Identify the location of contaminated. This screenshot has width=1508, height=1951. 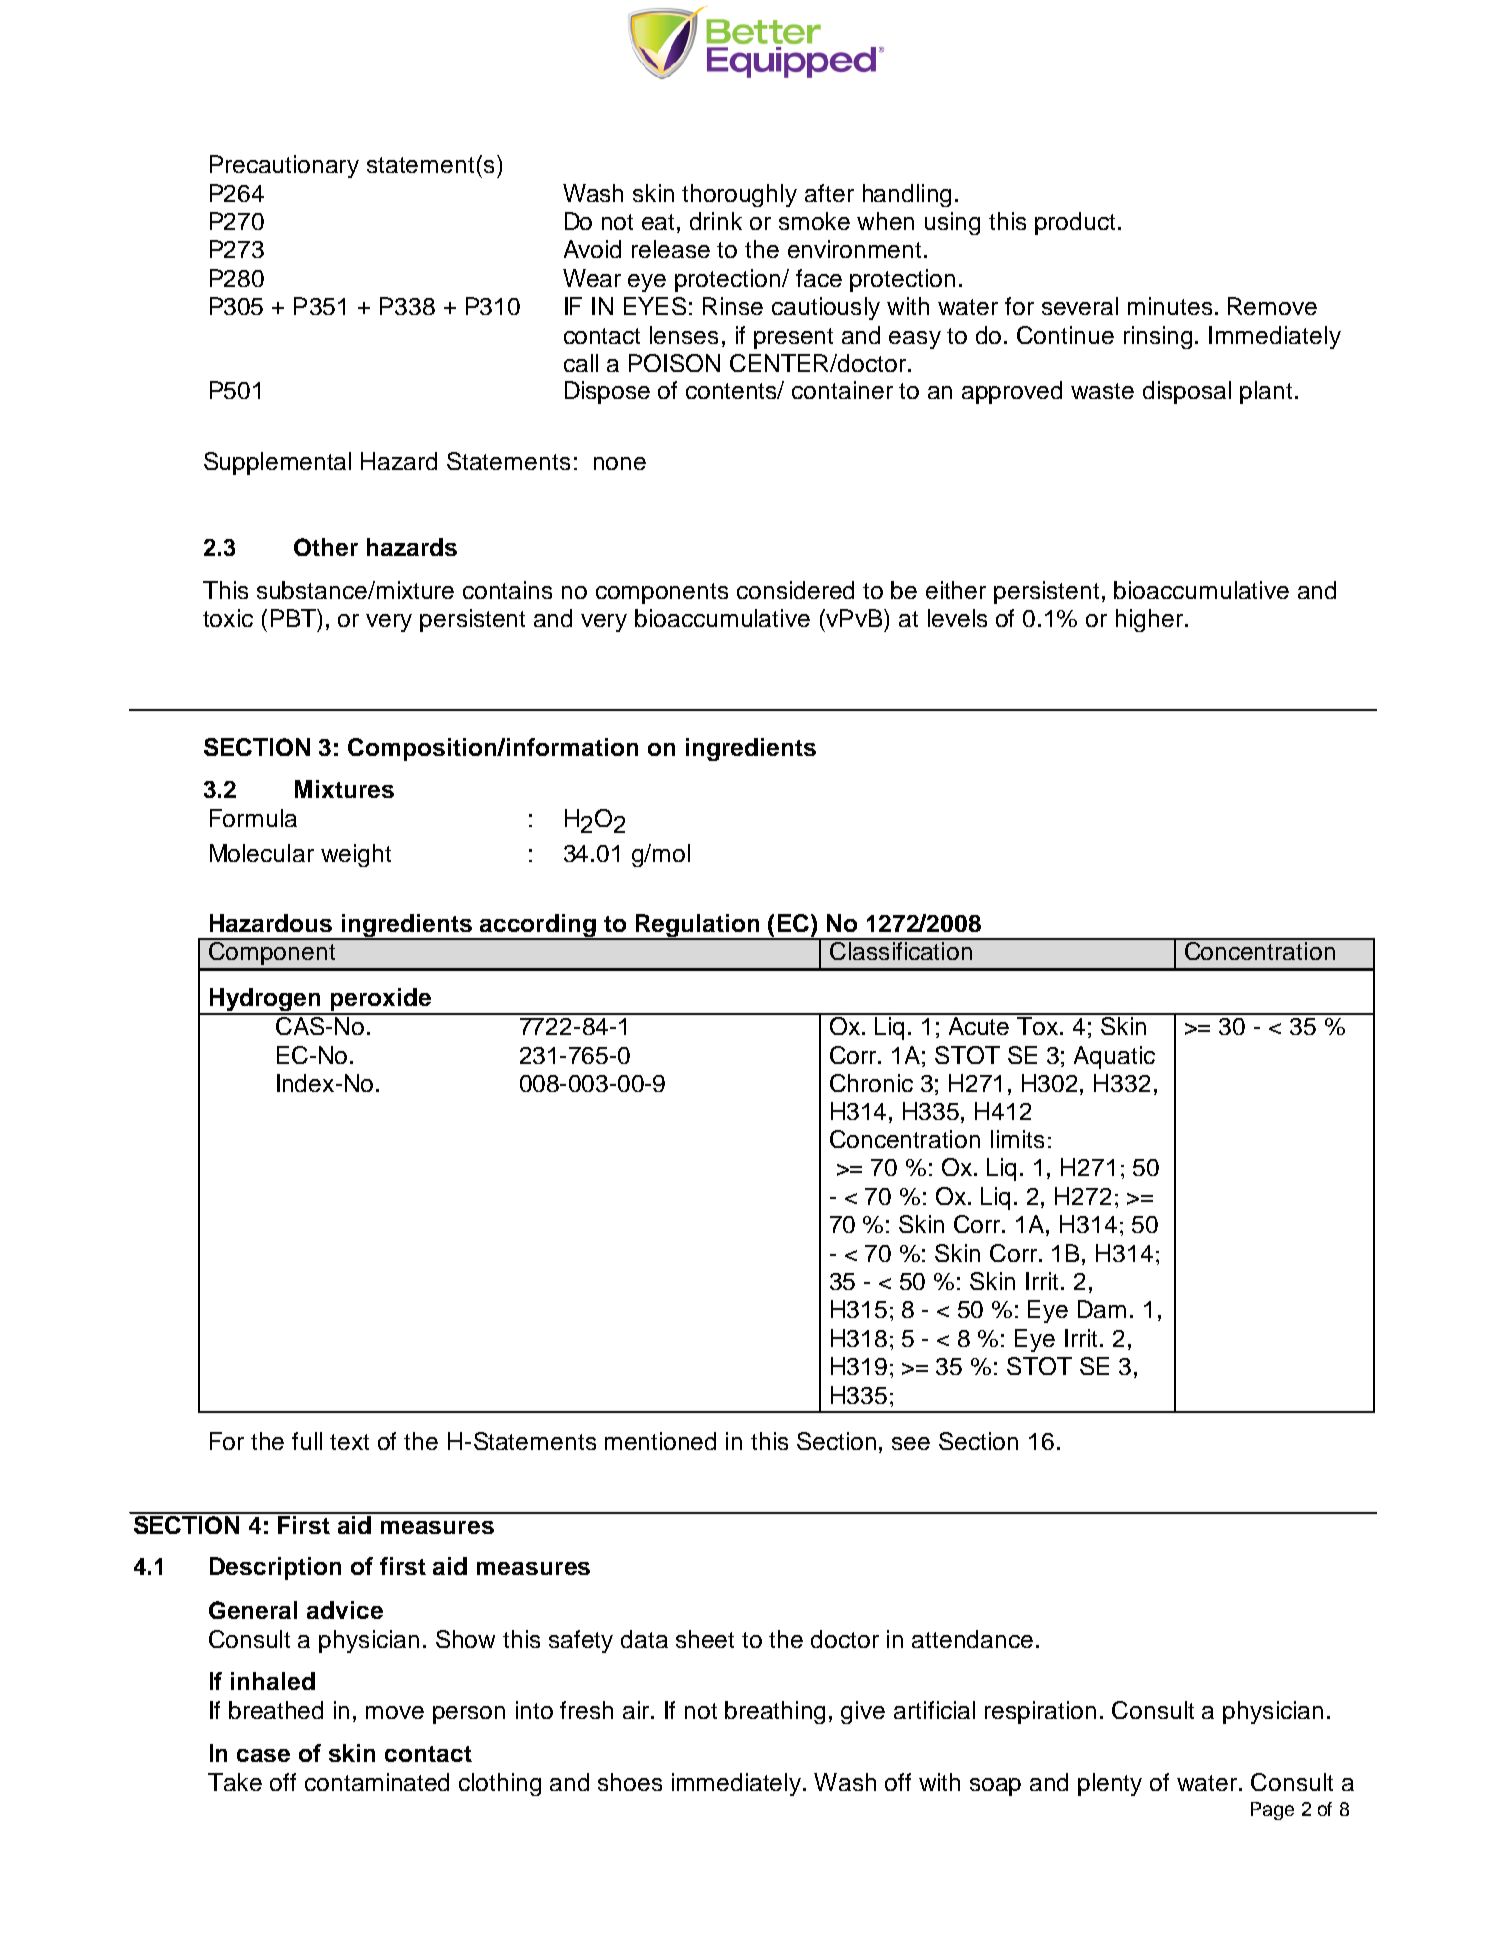
(377, 1782).
